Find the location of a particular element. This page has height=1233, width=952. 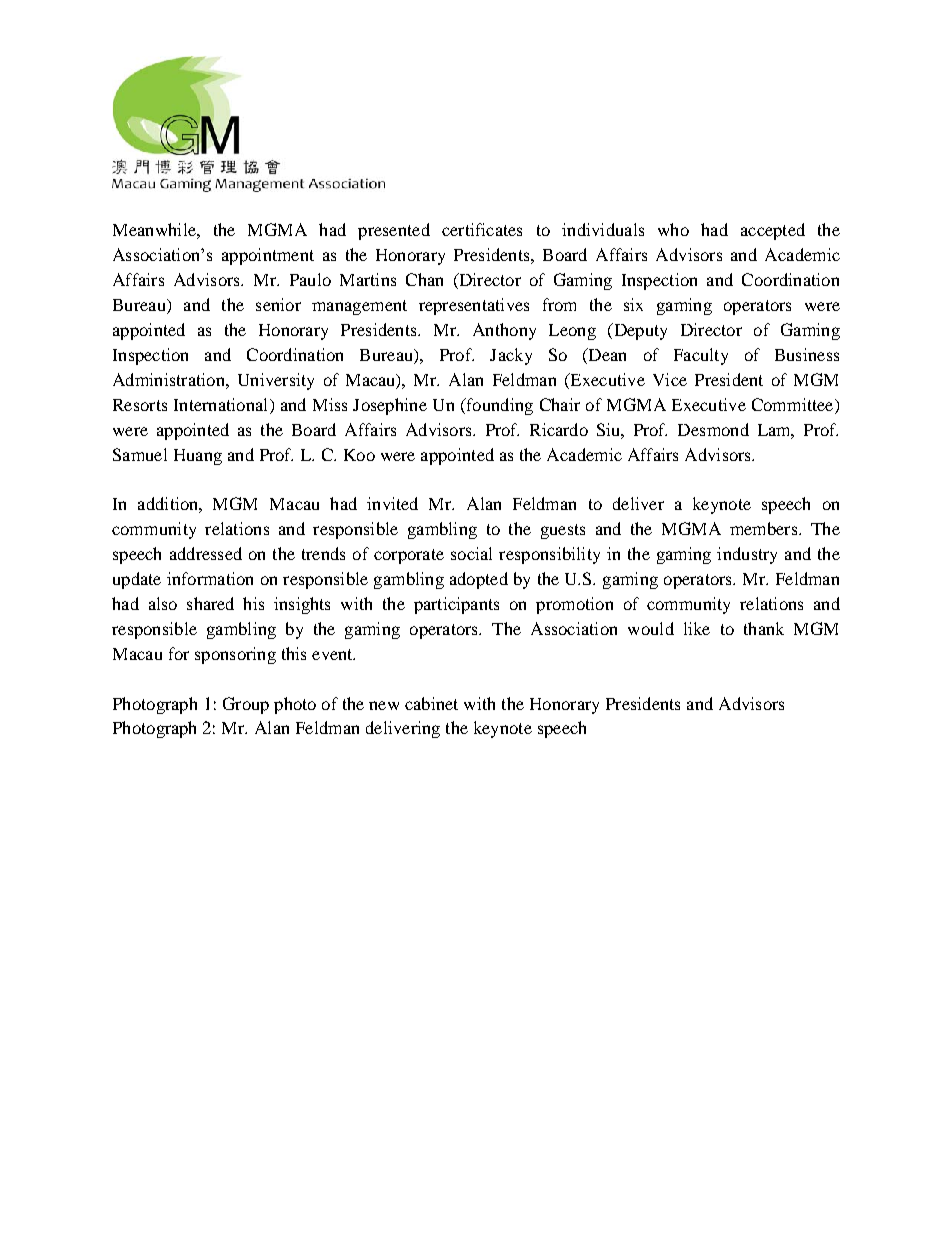

information is located at coordinates (210, 578).
